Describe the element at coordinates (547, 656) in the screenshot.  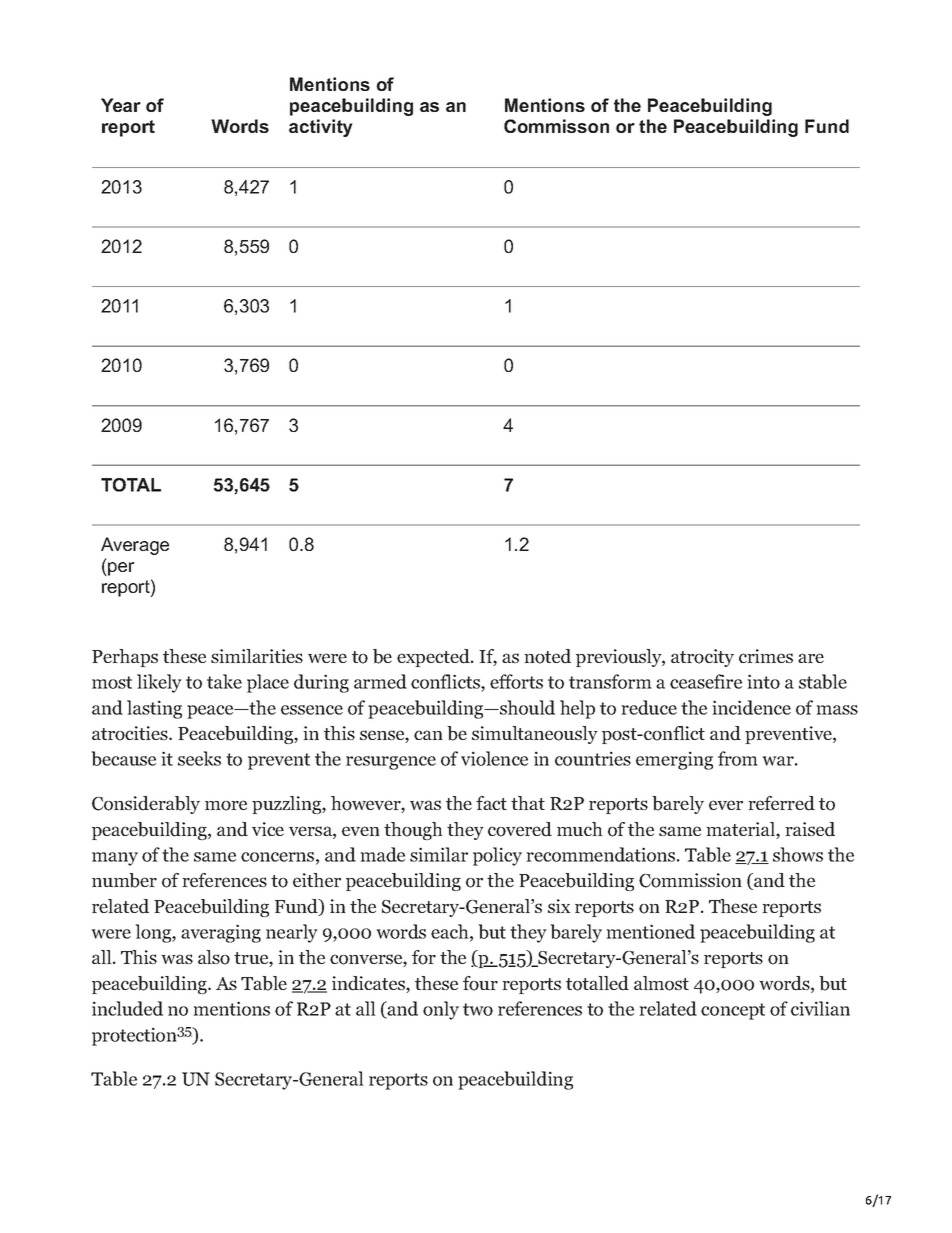
I see `noted` at that location.
